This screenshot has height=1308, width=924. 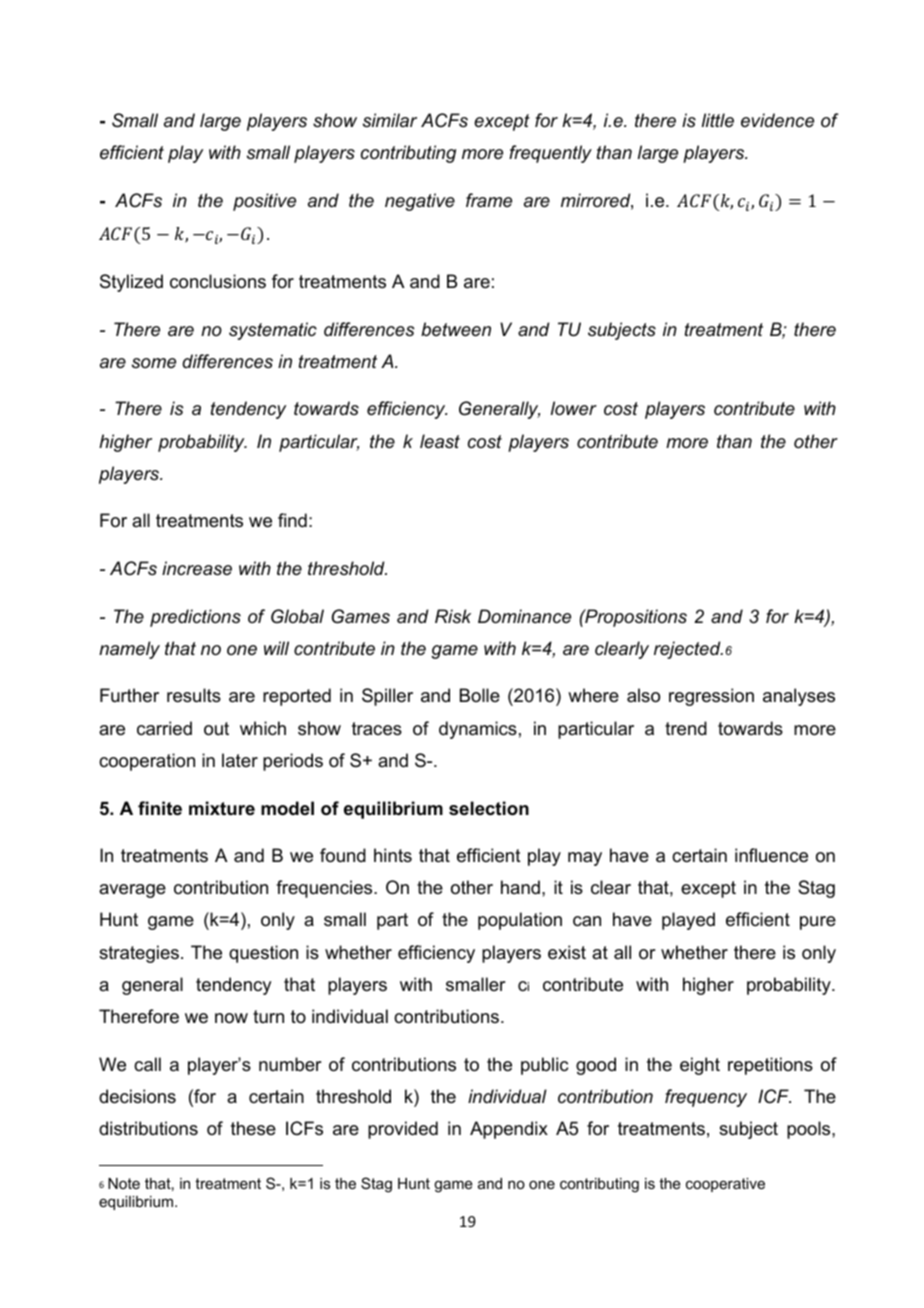 What do you see at coordinates (718, 120) in the screenshot?
I see `little` at bounding box center [718, 120].
